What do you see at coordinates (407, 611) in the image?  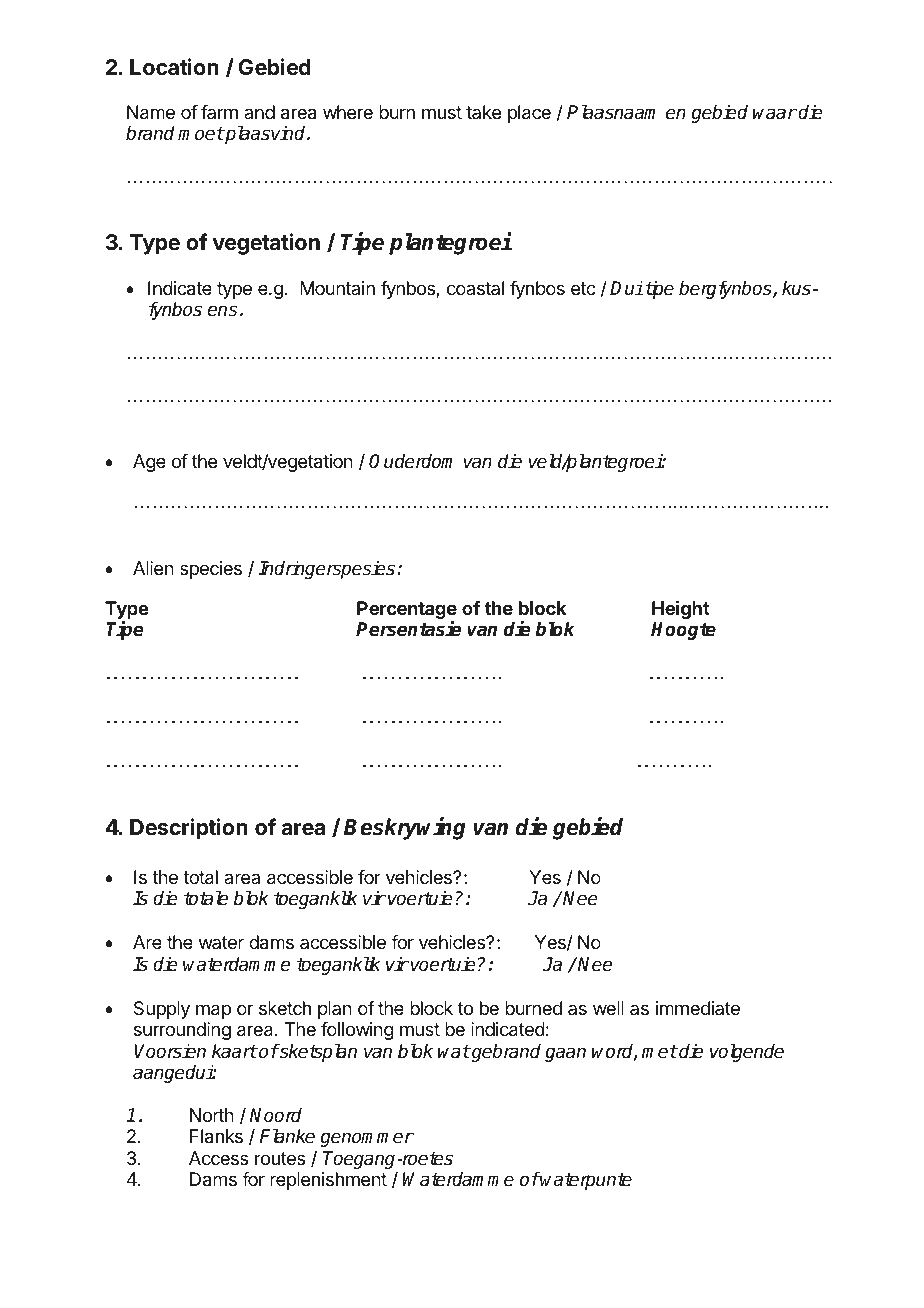 I see `Percentage` at bounding box center [407, 611].
